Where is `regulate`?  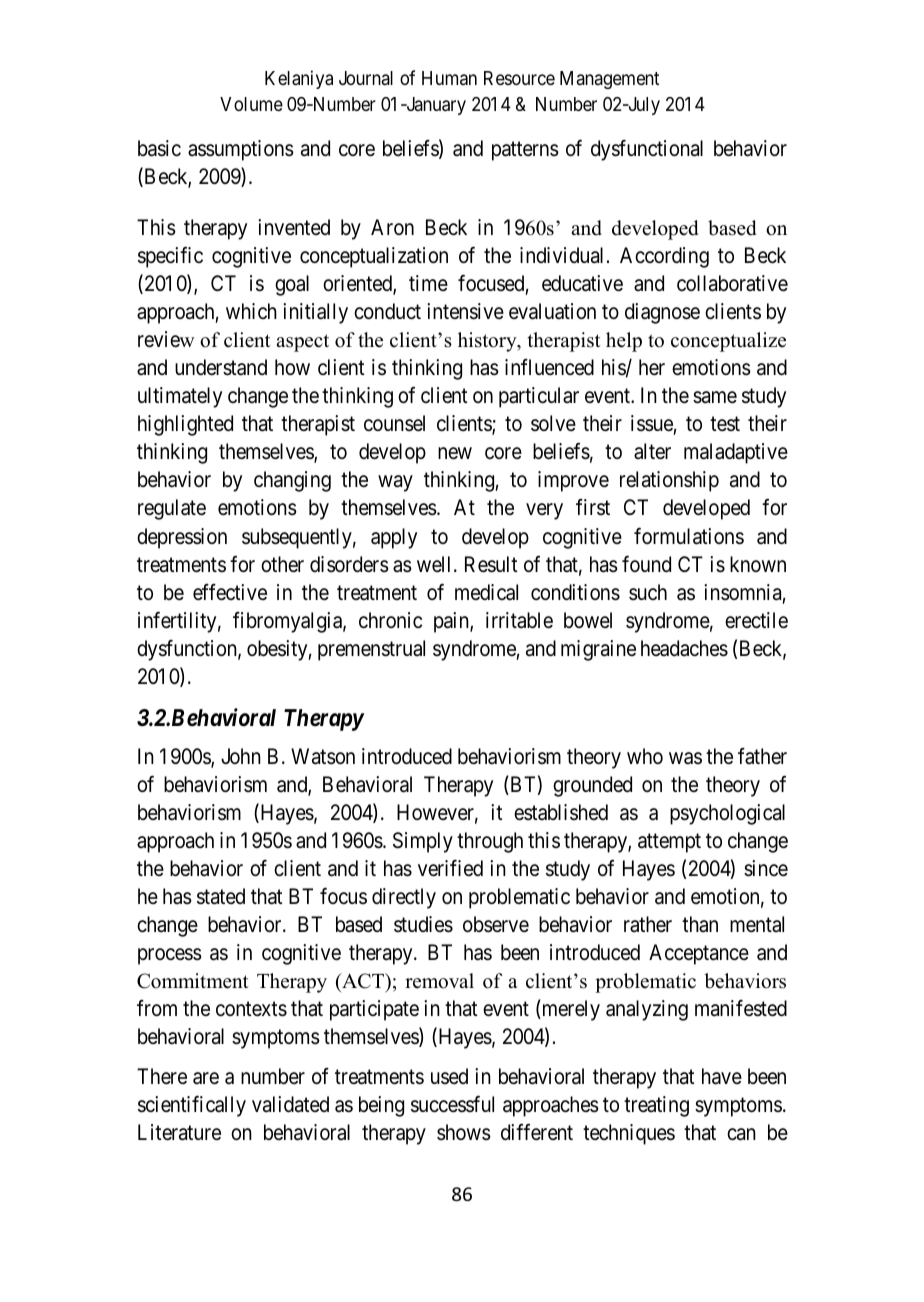 regulate is located at coordinates (172, 509).
